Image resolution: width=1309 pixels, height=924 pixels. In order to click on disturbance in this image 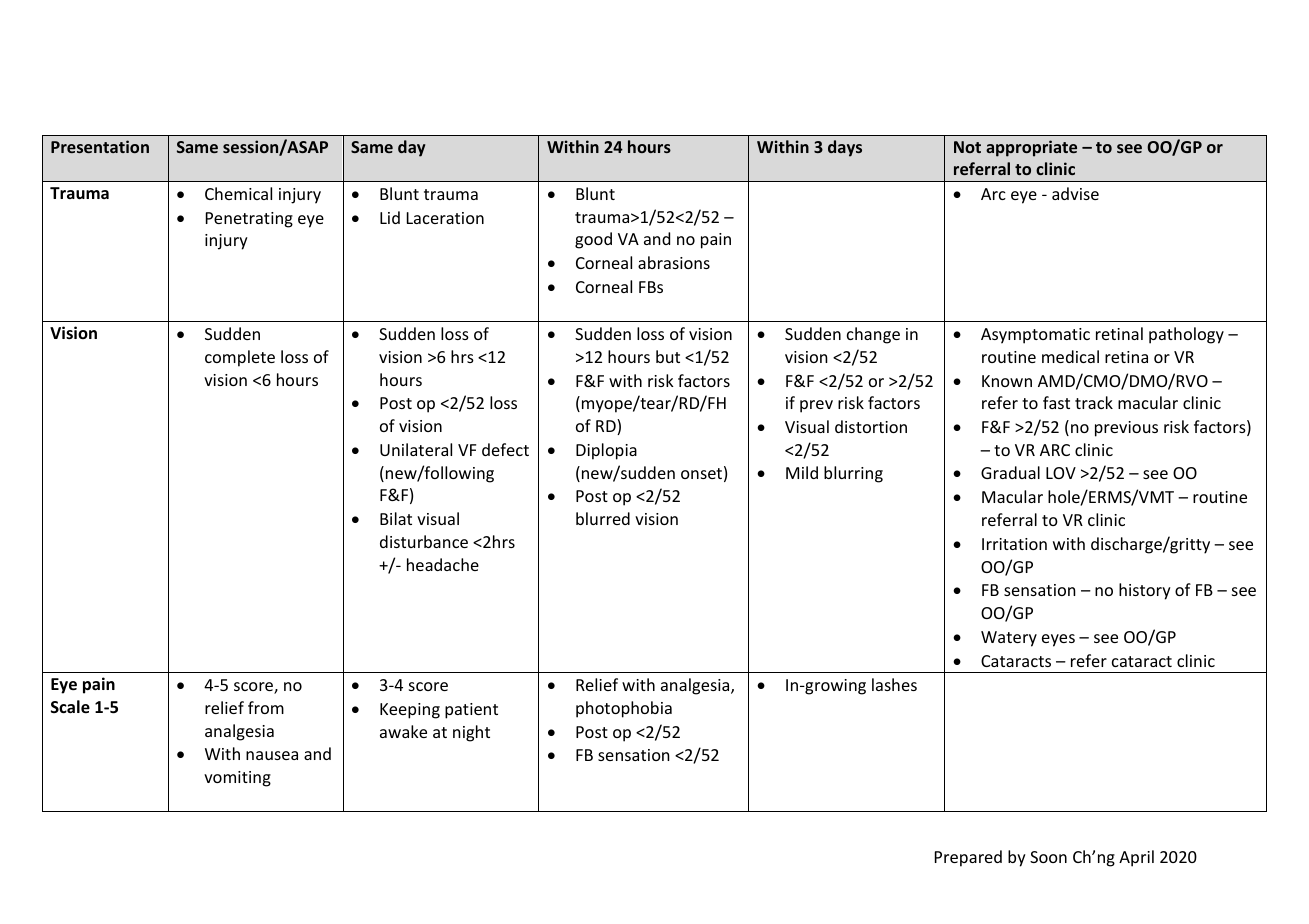, I will do `click(424, 541)`.
